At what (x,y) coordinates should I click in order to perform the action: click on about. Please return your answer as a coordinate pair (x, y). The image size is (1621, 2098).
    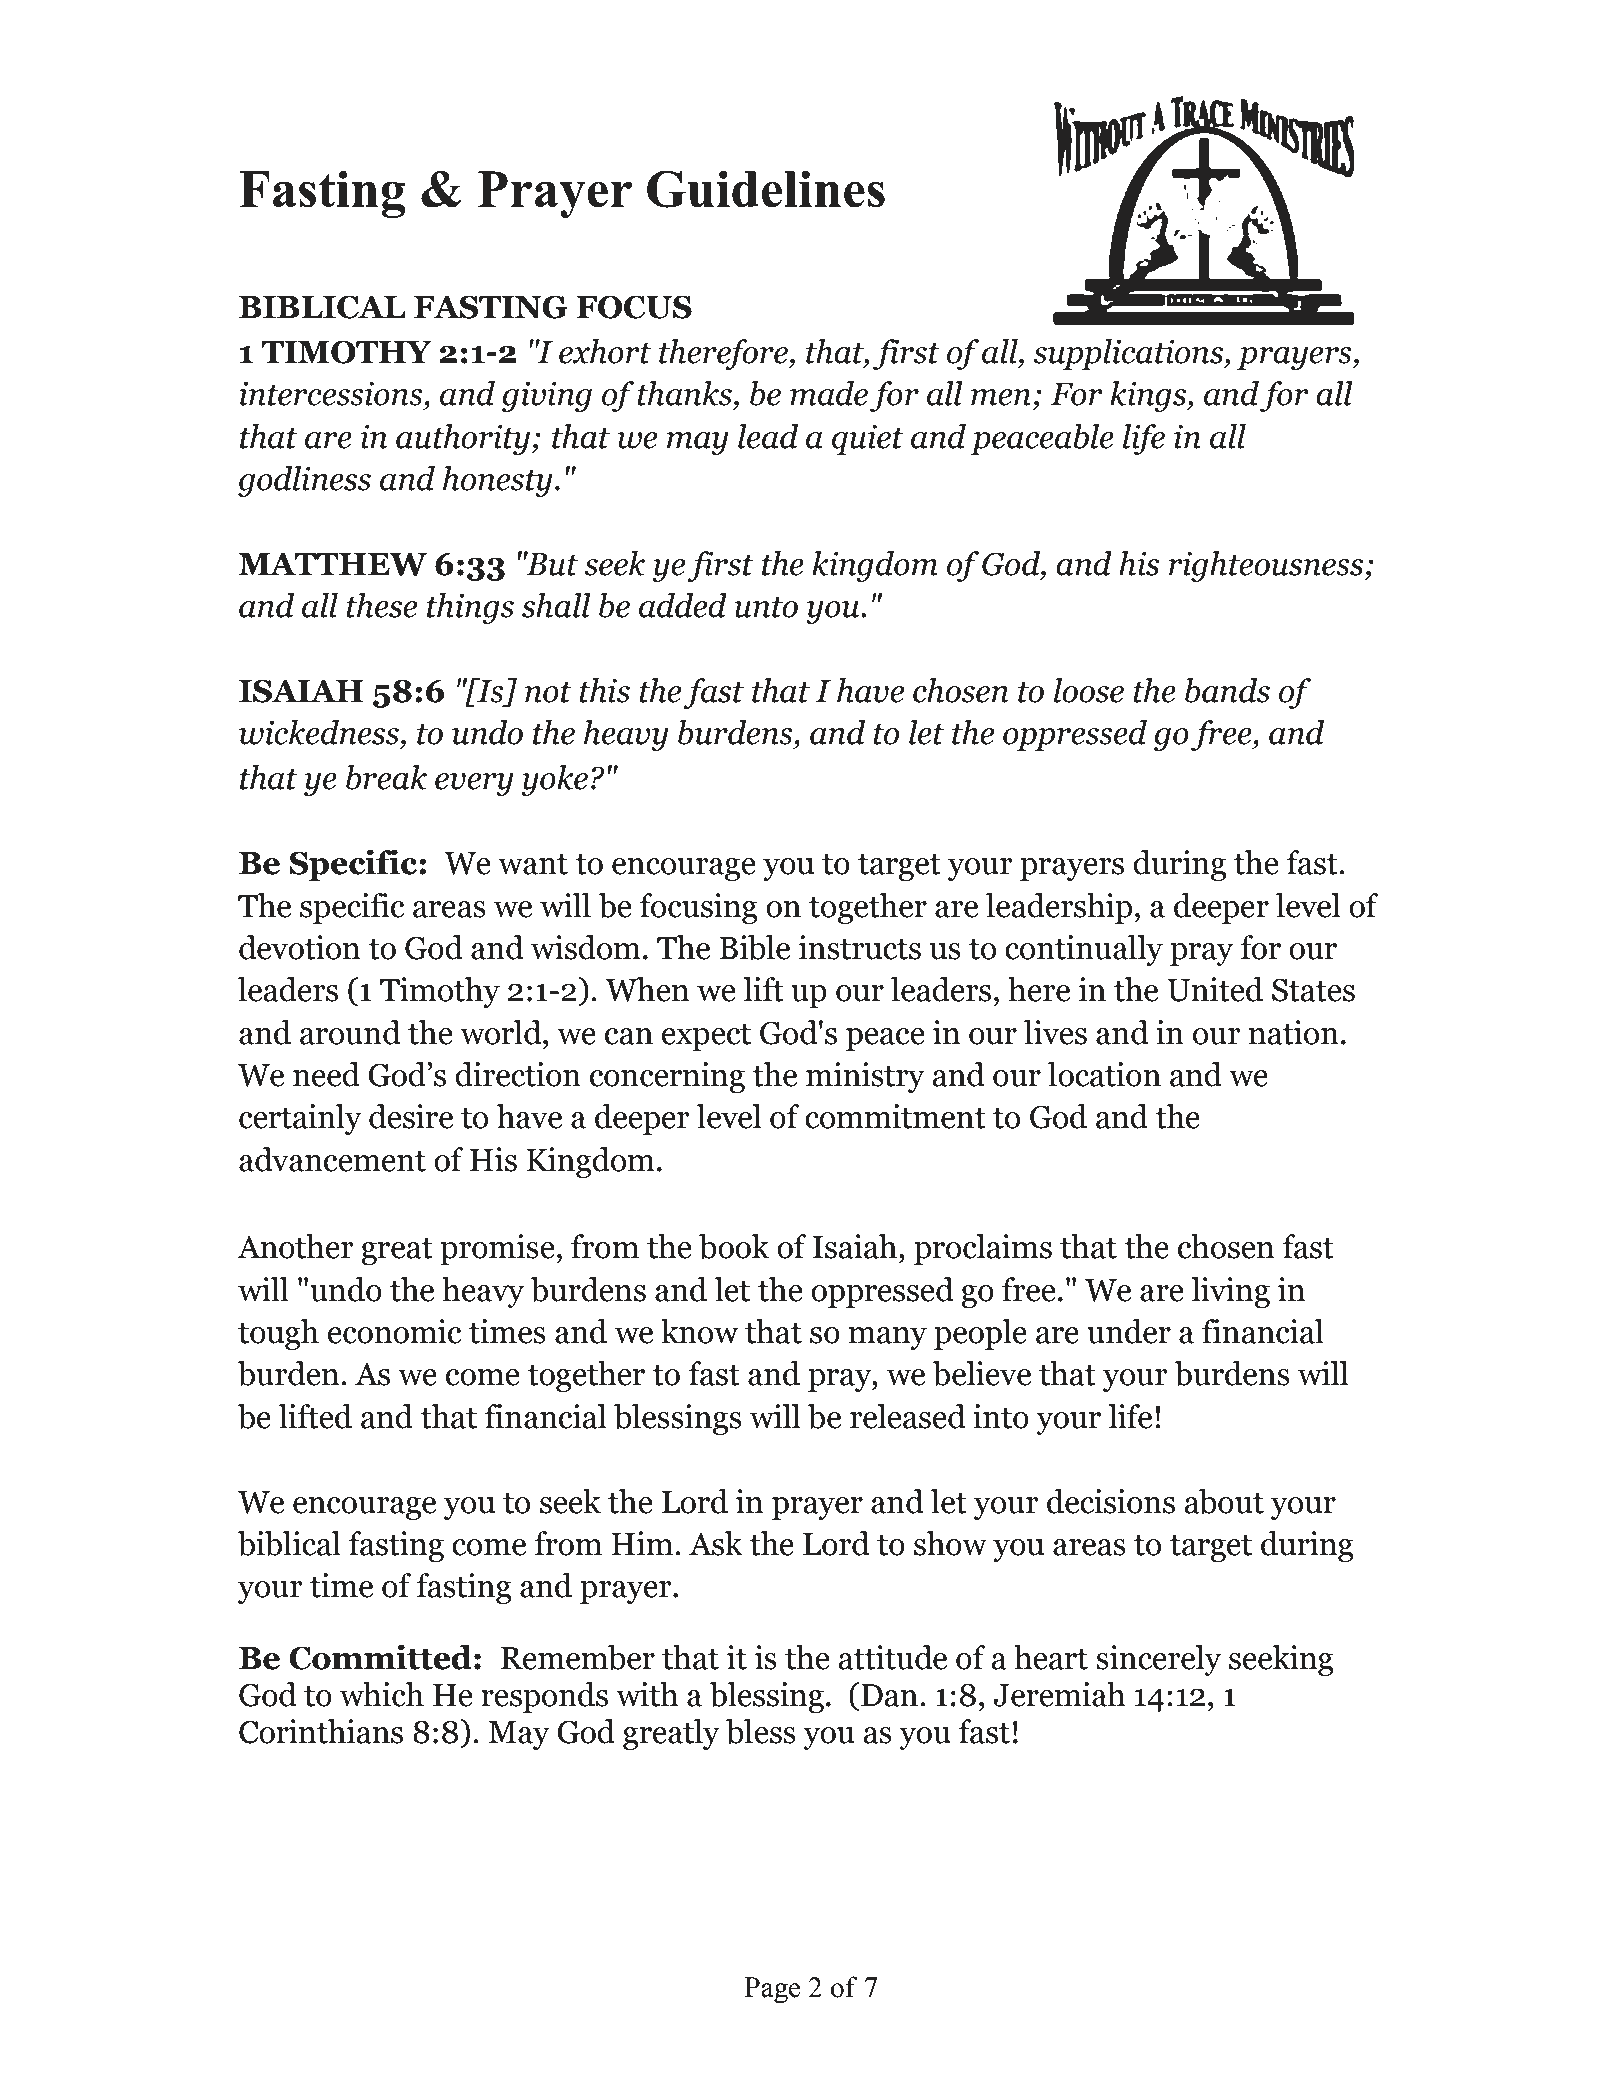
    Looking at the image, I should click on (1224, 1501).
